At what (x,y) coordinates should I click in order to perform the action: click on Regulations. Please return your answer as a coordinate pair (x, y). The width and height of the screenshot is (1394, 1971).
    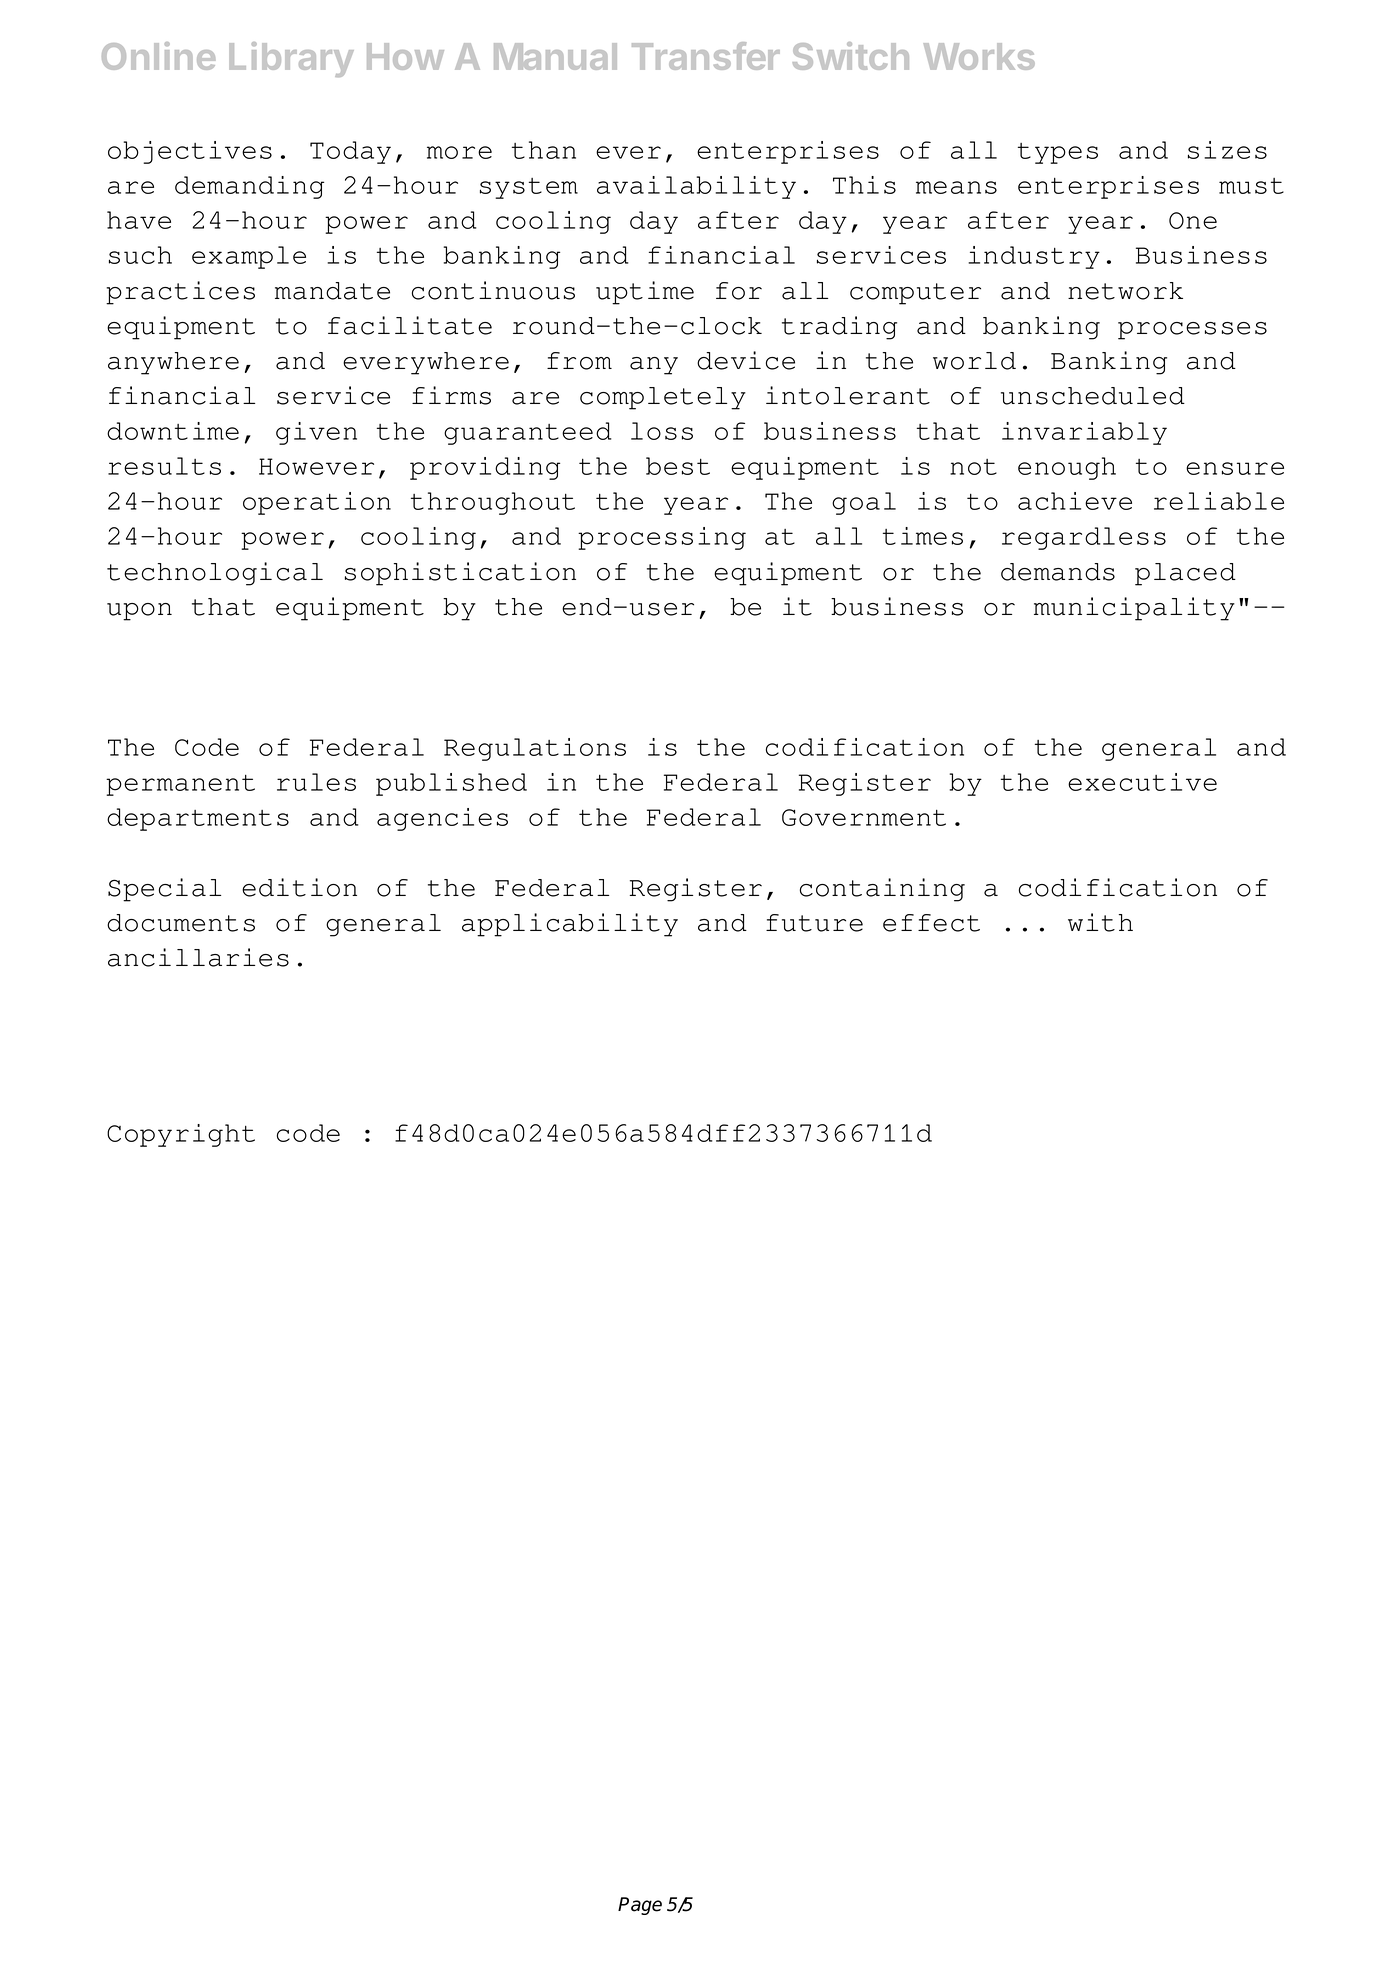
    Looking at the image, I should click on (535, 749).
